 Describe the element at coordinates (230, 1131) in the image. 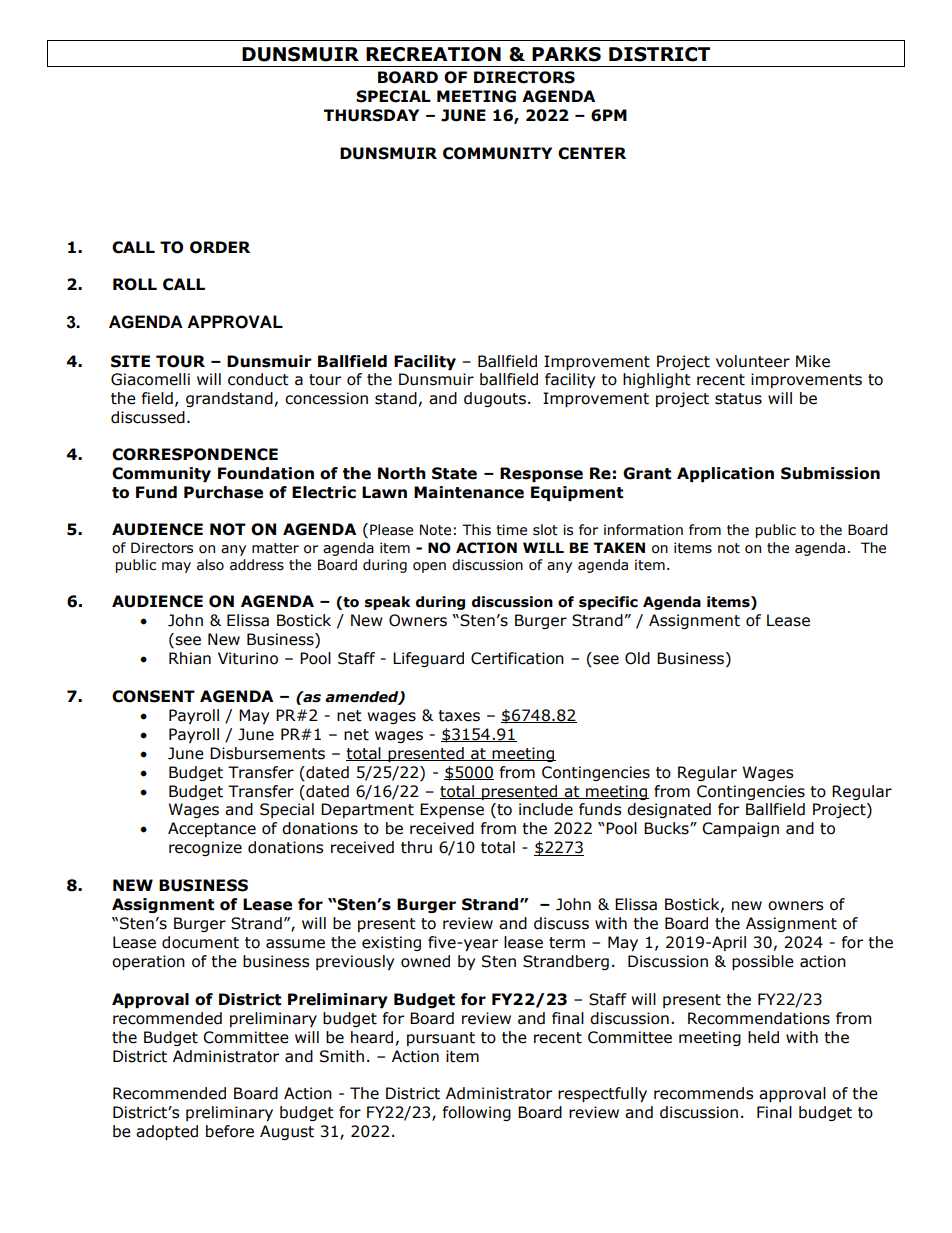

I see `before` at that location.
